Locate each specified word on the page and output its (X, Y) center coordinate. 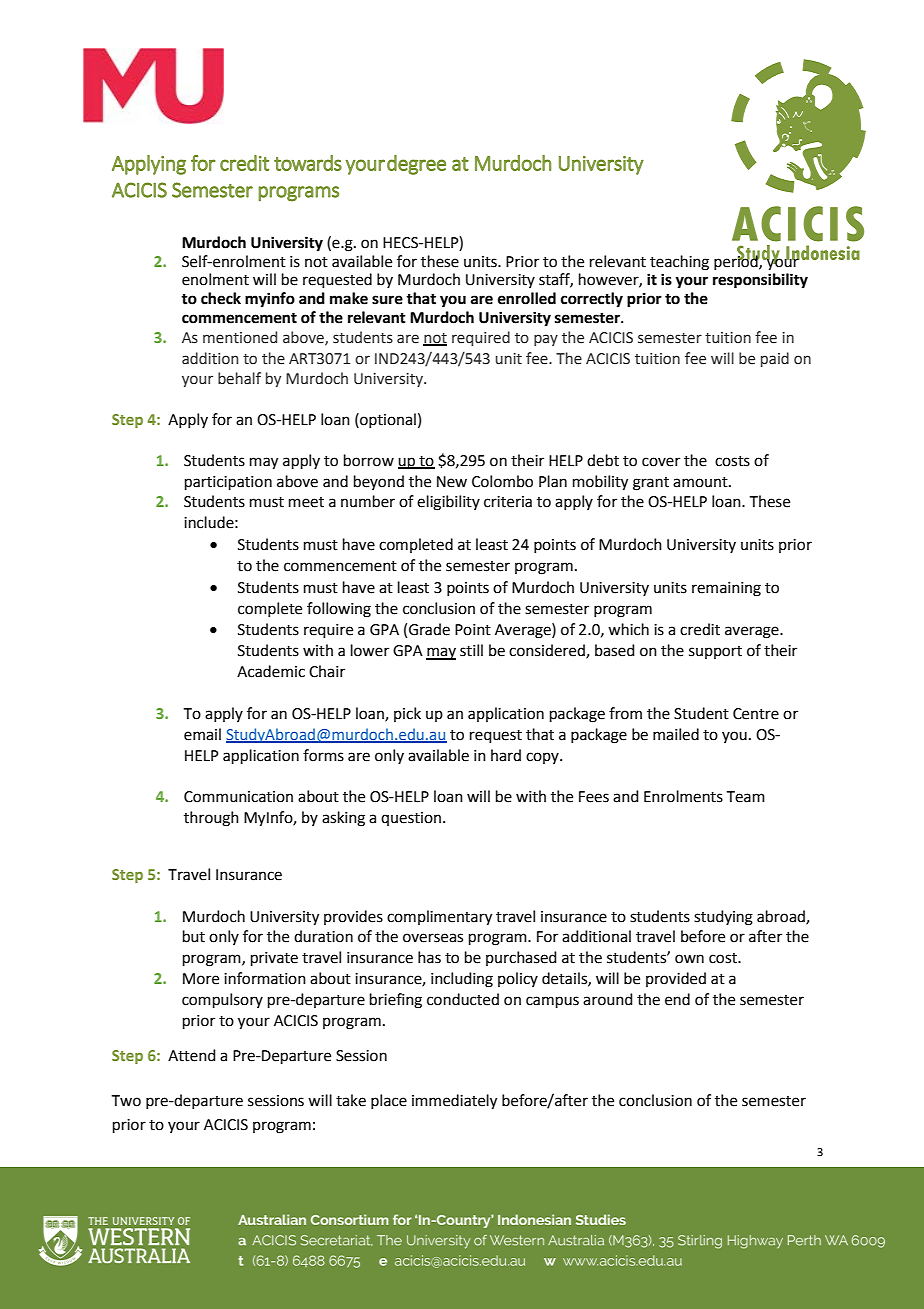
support (715, 652)
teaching (679, 263)
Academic (271, 671)
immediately (454, 1102)
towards (308, 163)
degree (416, 165)
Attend (192, 1055)
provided (676, 979)
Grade (429, 629)
